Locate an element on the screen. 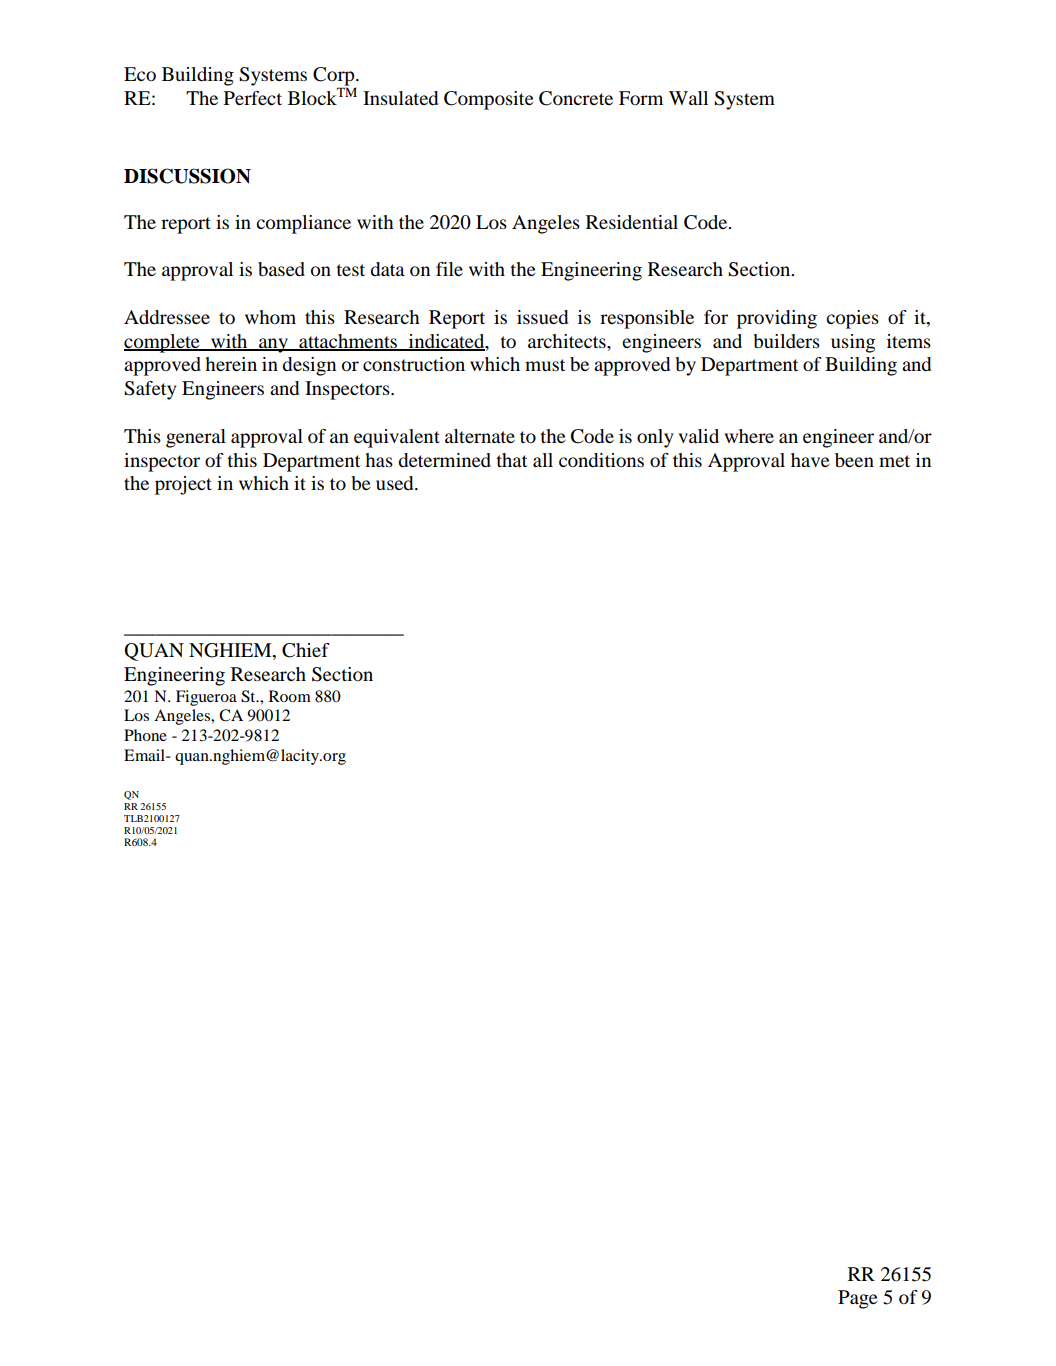  Composite is located at coordinates (489, 100).
